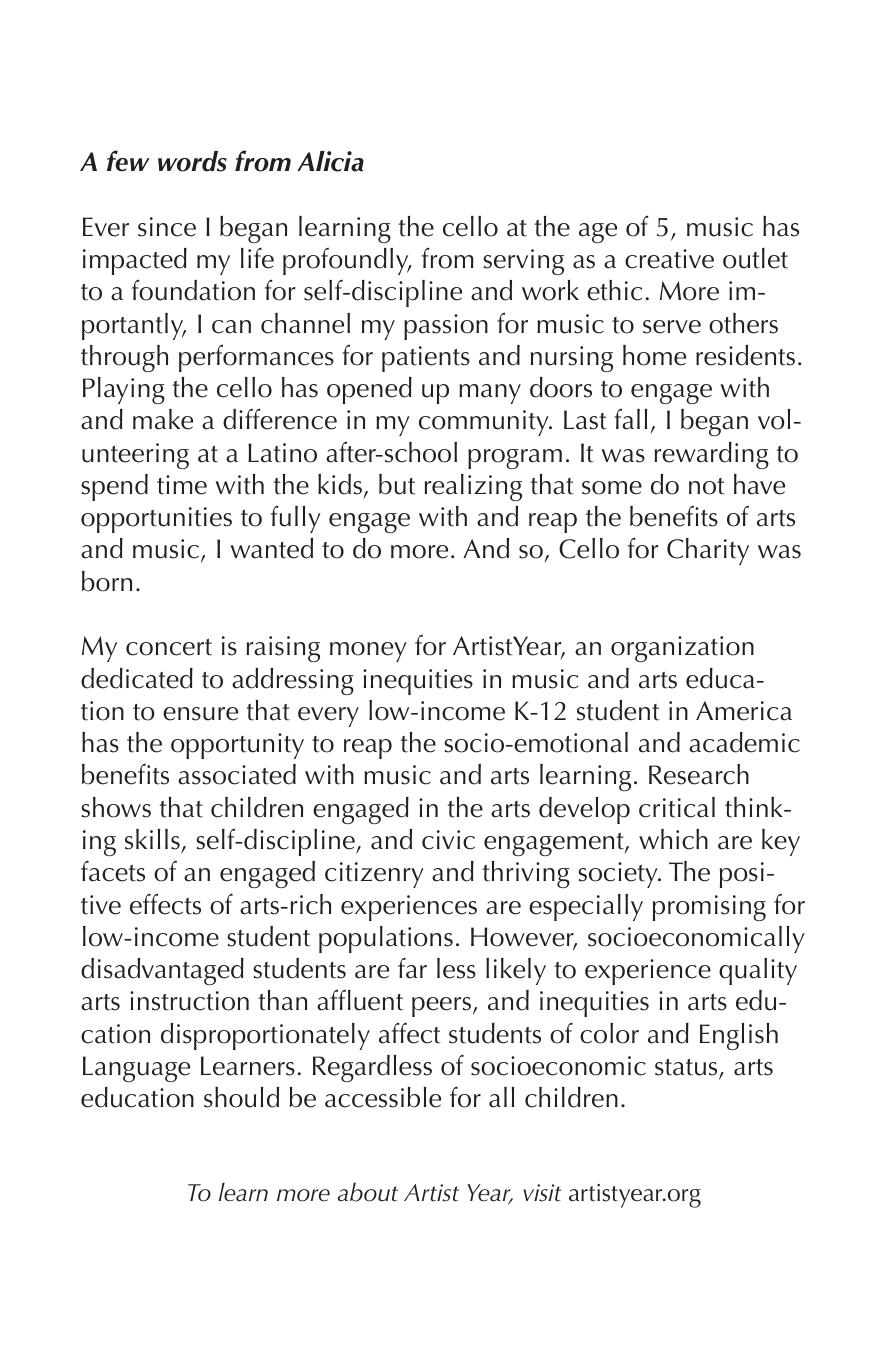 This image has width=887, height=1372. What do you see at coordinates (368, 652) in the image?
I see `money` at bounding box center [368, 652].
